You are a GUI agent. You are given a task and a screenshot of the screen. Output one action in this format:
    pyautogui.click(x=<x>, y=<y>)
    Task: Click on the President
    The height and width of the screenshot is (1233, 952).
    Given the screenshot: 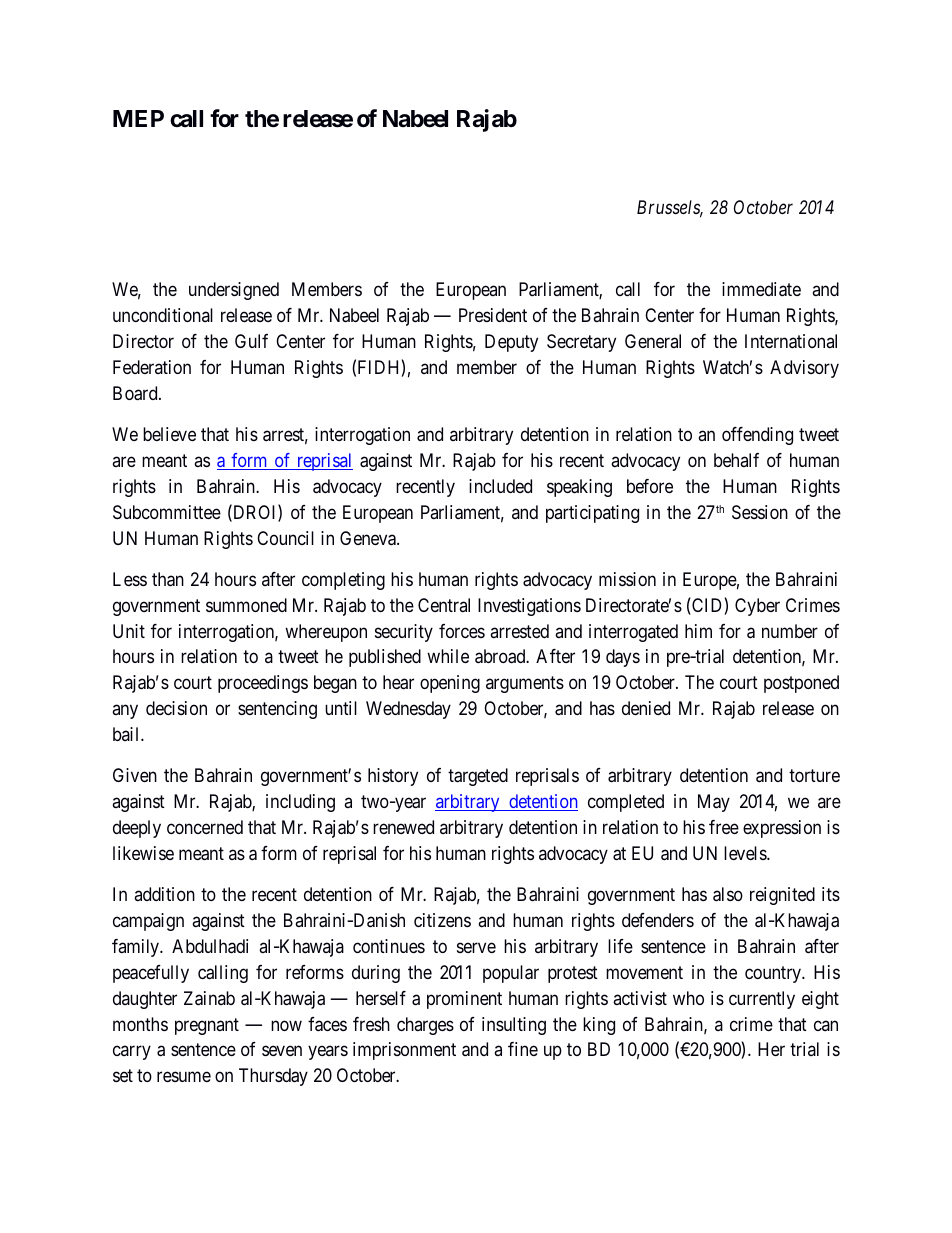 What is the action you would take?
    pyautogui.click(x=493, y=315)
